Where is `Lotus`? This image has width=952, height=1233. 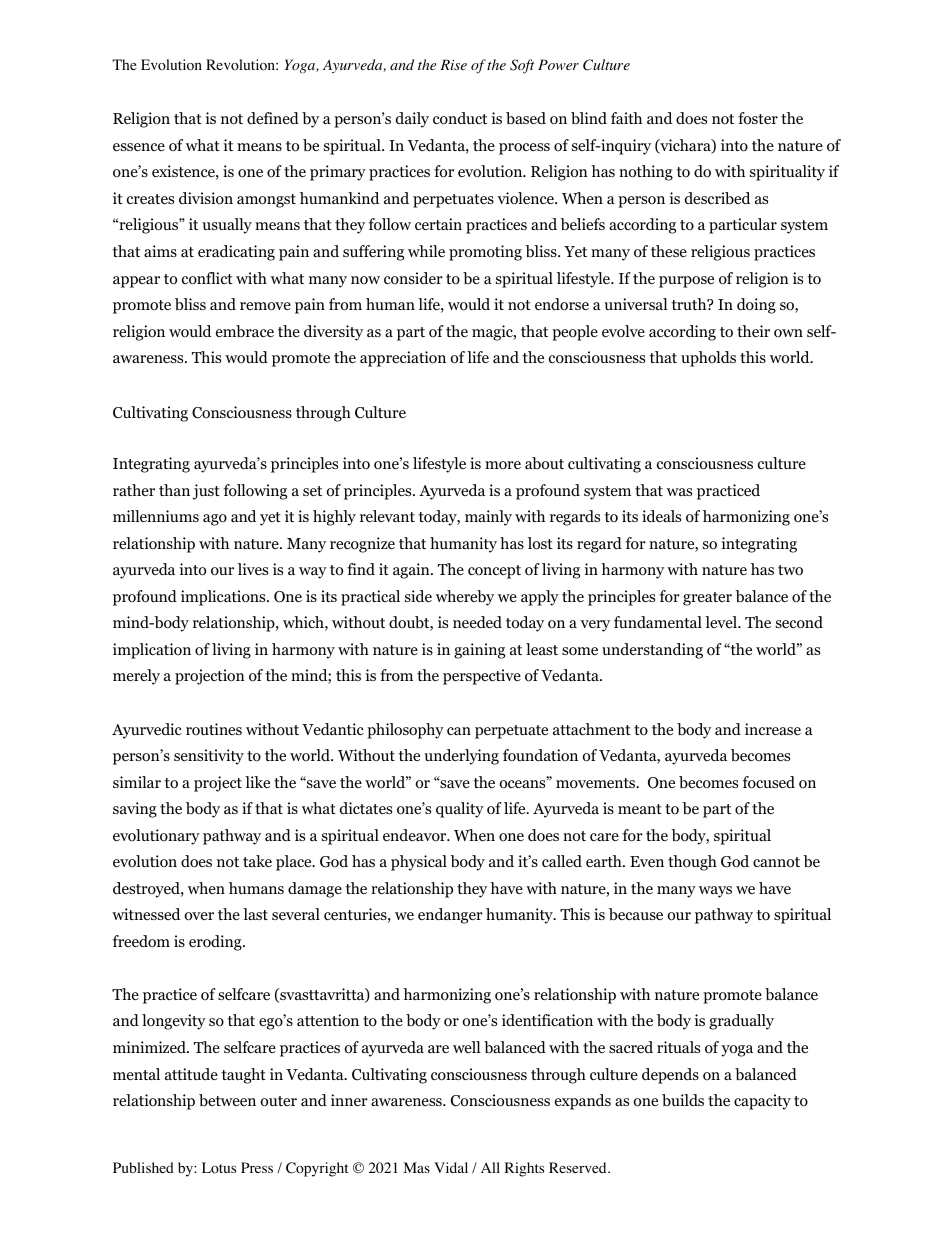
Lotus is located at coordinates (219, 1168).
